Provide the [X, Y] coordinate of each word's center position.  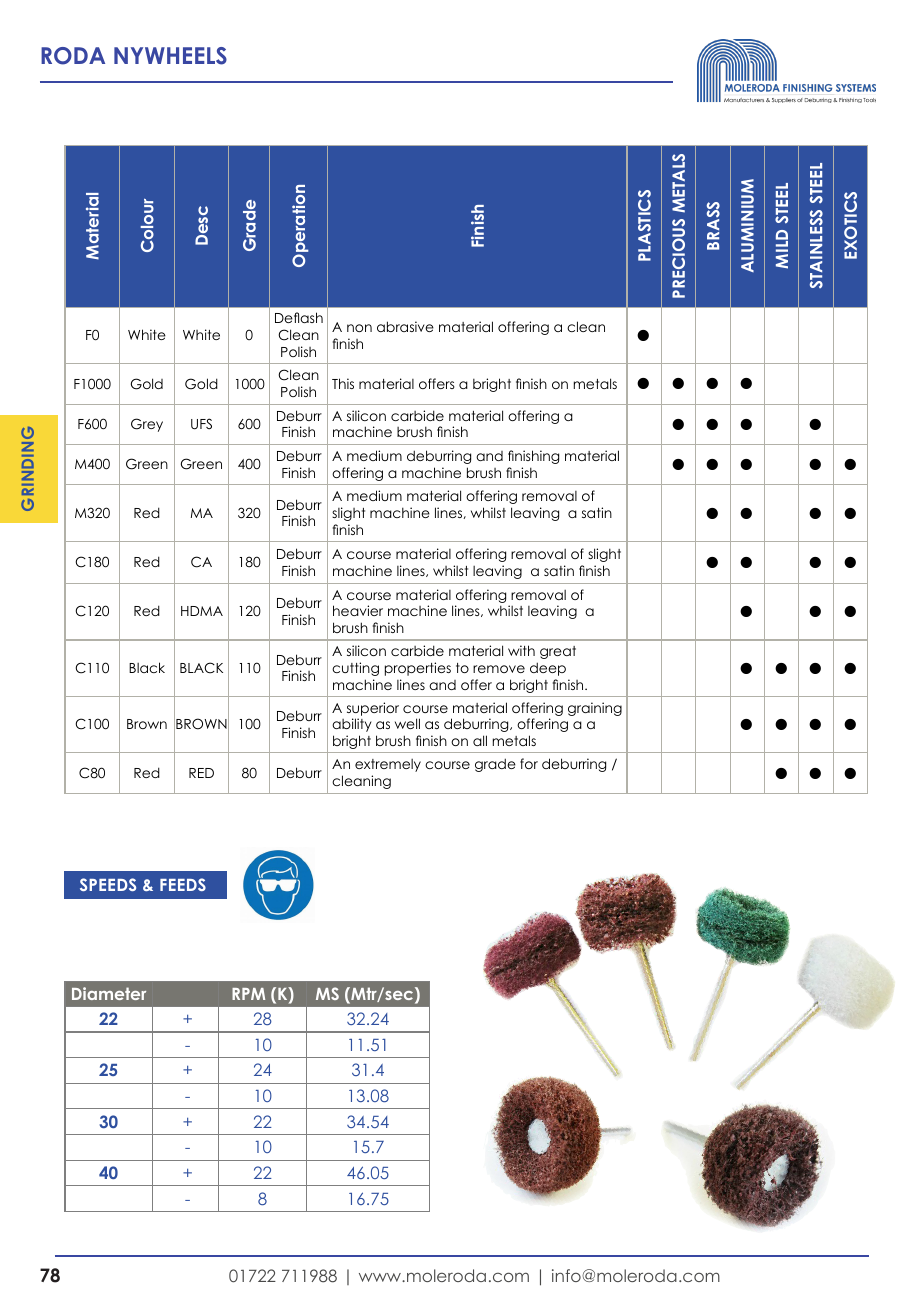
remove [499, 669]
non [359, 328]
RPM [248, 994]
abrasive [405, 326]
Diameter [109, 993]
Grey [147, 425]
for [529, 763]
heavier [358, 610]
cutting [355, 669]
